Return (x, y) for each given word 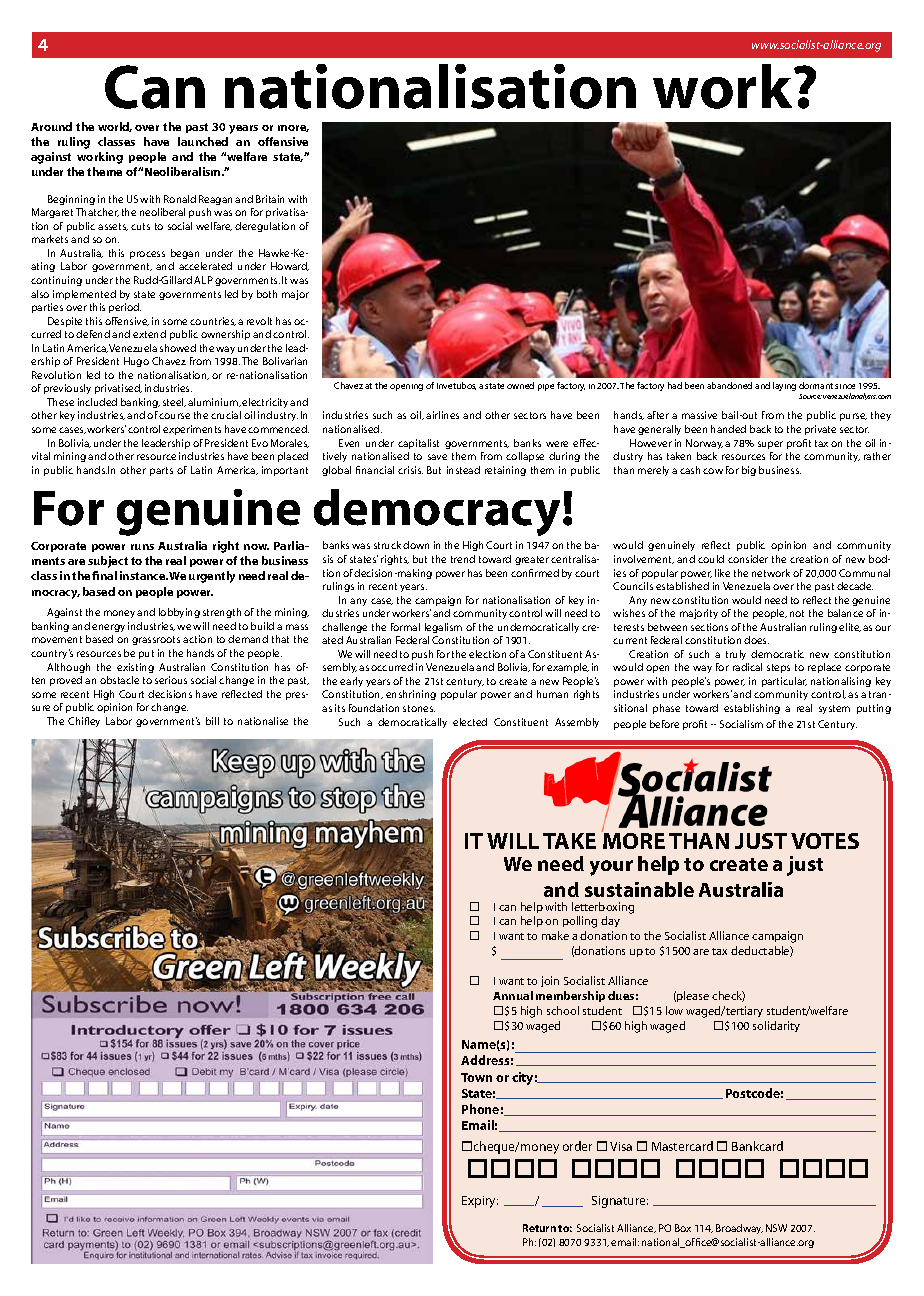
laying (784, 386)
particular (784, 682)
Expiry (480, 1202)
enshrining (411, 695)
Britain (270, 199)
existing (135, 668)
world (115, 127)
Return (539, 1228)
